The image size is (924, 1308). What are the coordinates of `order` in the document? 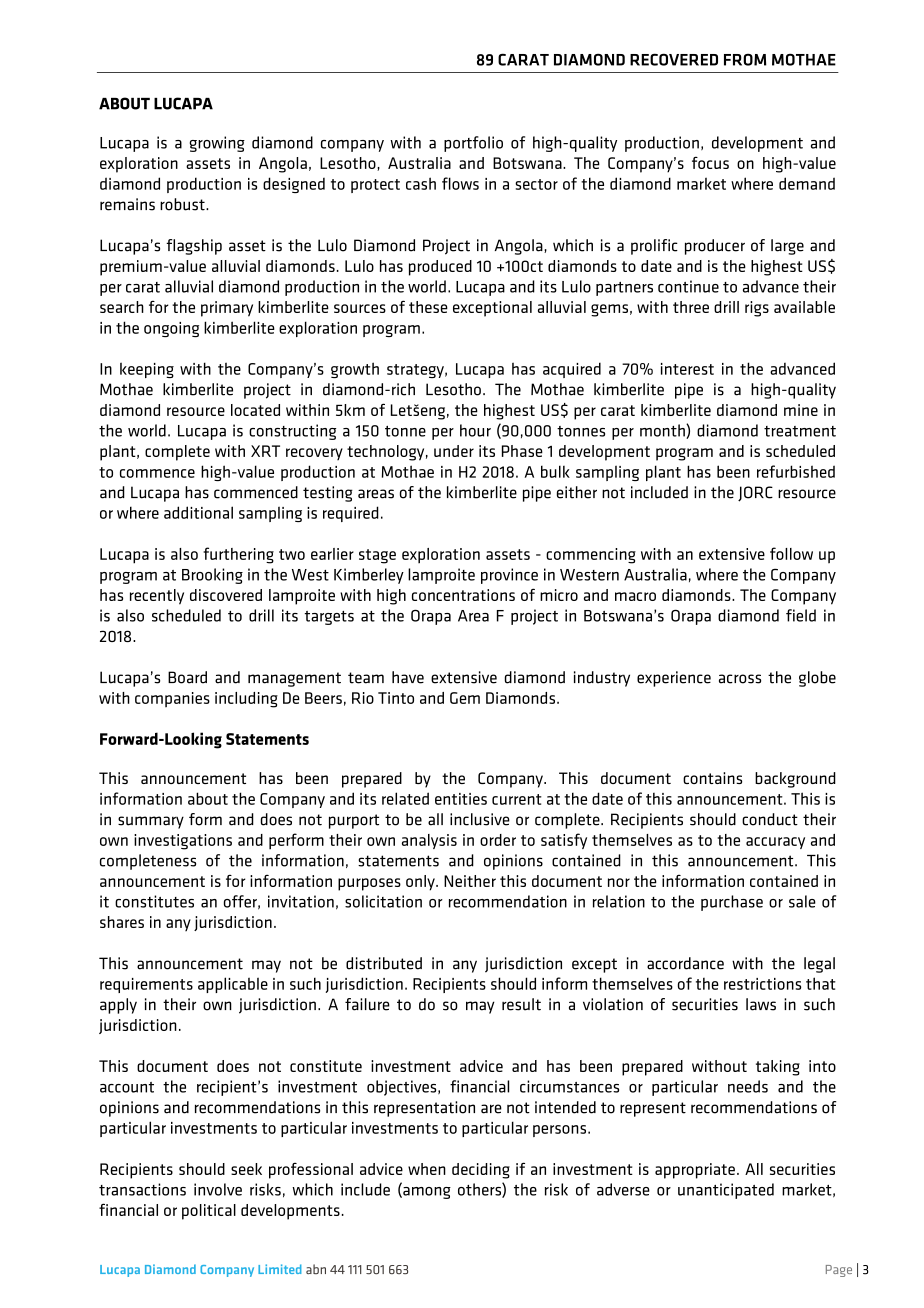 It's located at (498, 840).
